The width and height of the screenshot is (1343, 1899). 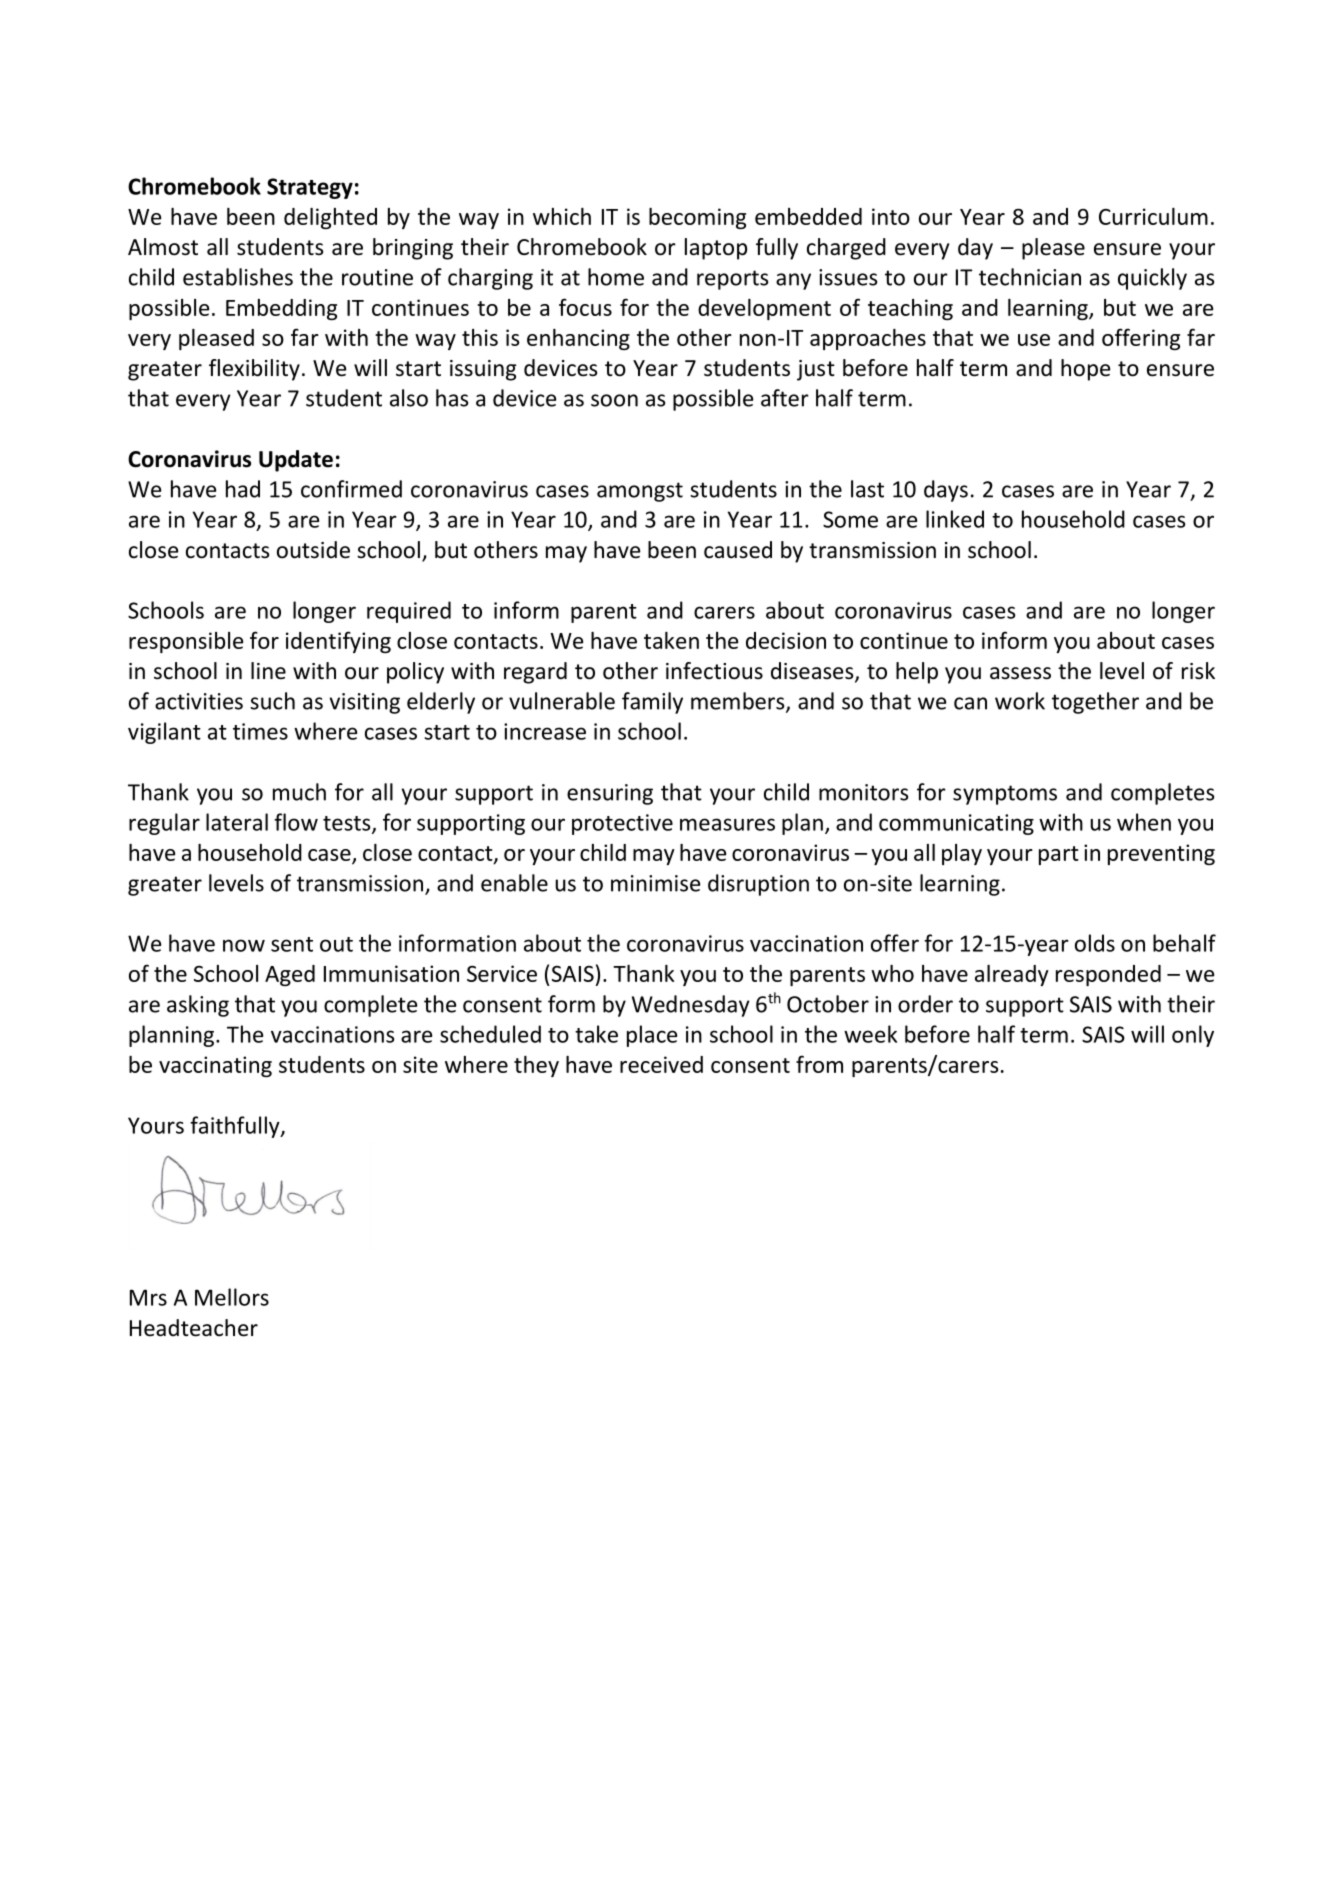 I want to click on received, so click(x=661, y=1064).
